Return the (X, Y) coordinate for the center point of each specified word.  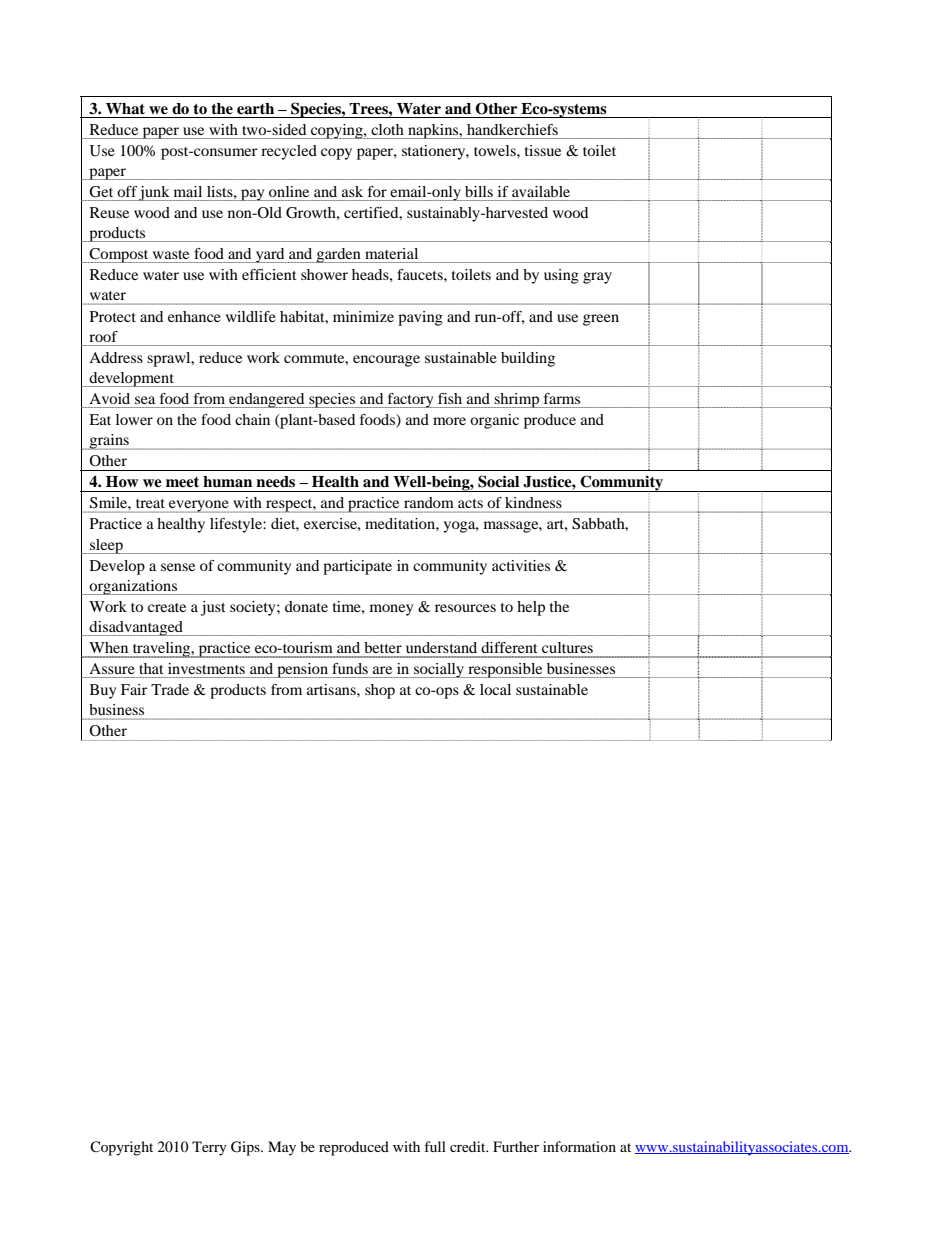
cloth (387, 129)
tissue (543, 150)
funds (350, 668)
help (531, 608)
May (282, 1148)
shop (380, 691)
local (495, 689)
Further (516, 1146)
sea (145, 400)
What (125, 108)
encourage (386, 361)
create (167, 607)
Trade (170, 689)
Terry (209, 1148)
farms (562, 398)
